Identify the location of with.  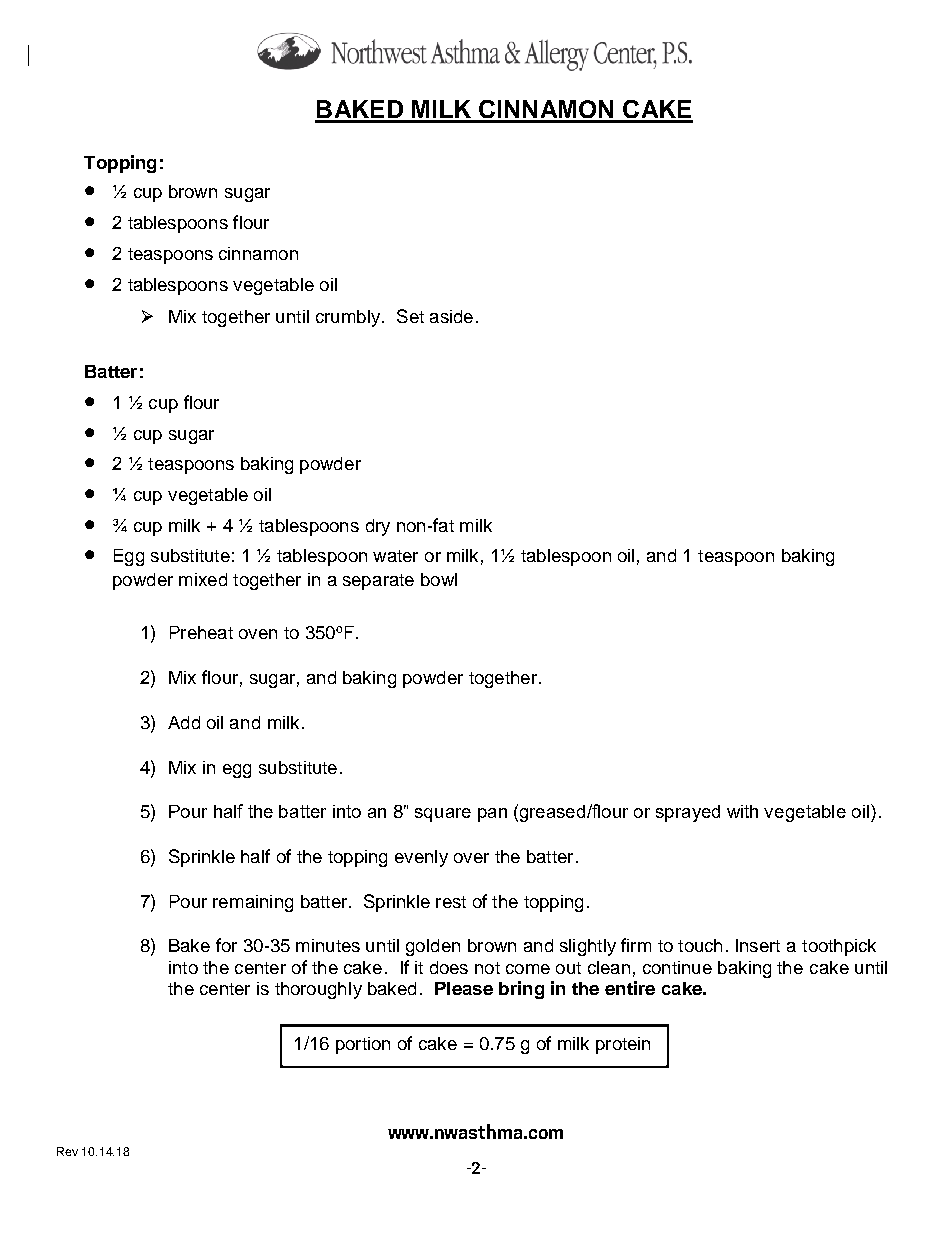
(742, 811).
